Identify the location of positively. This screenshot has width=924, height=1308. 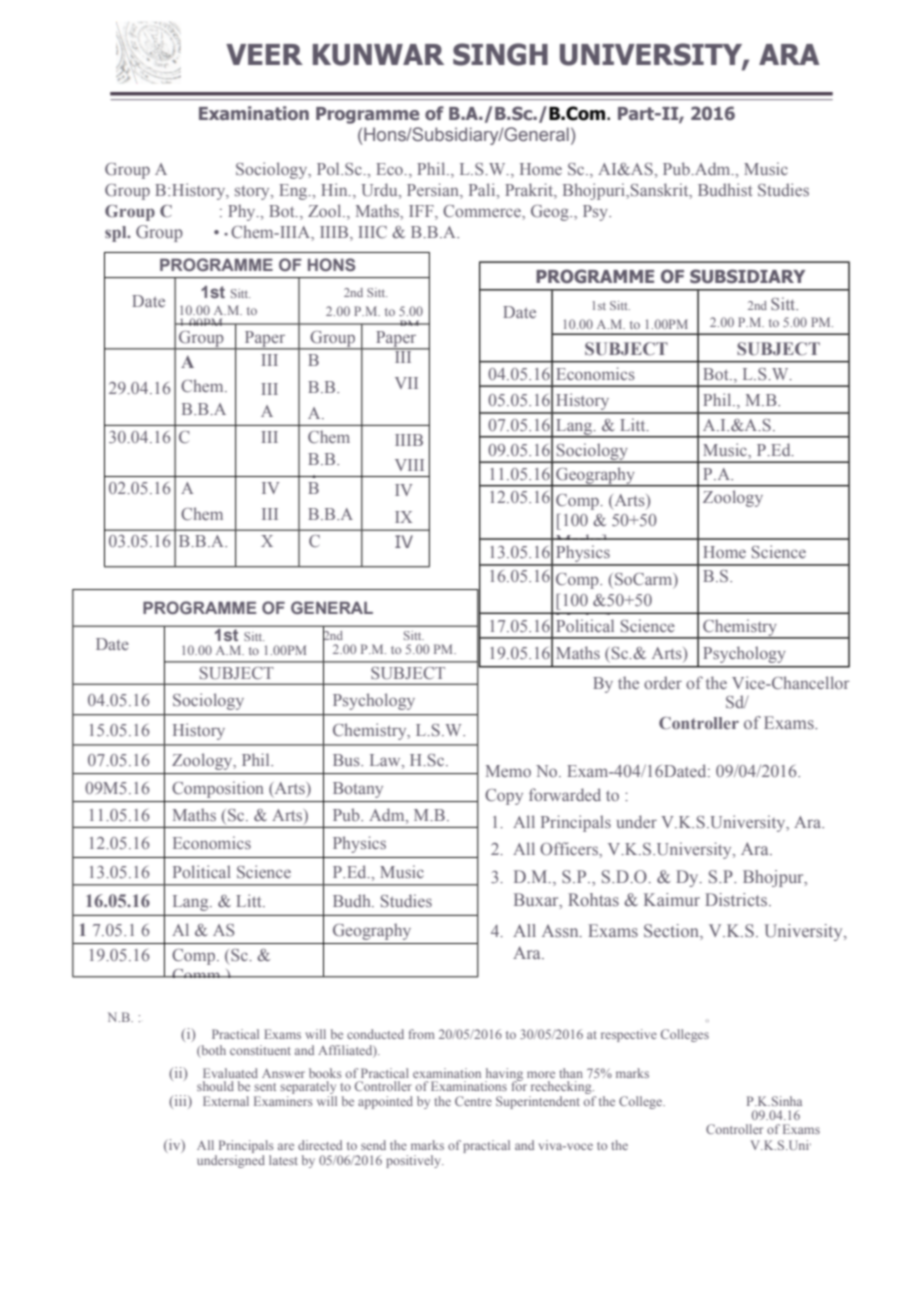
(414, 1161).
